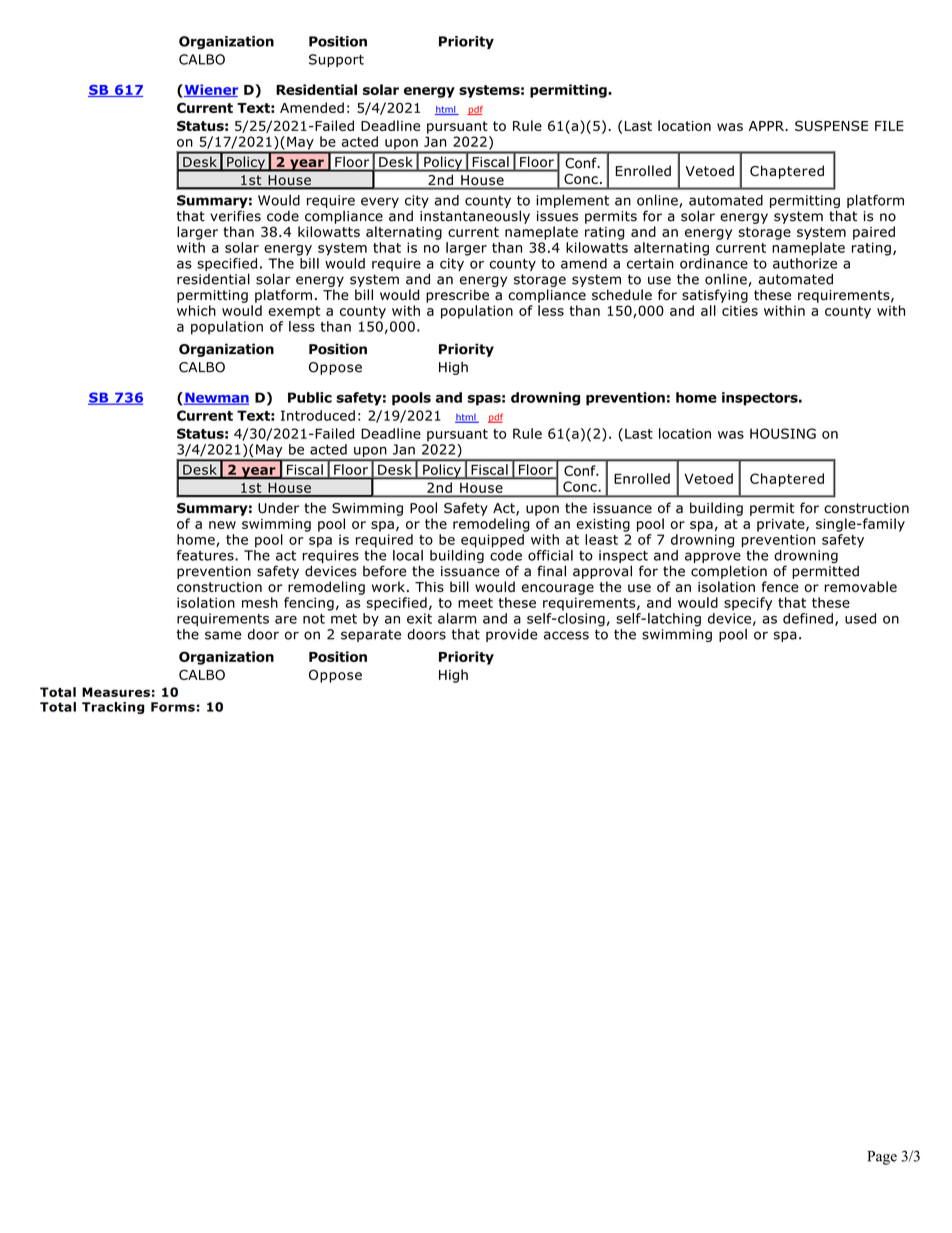 This image has width=952, height=1233. Describe the element at coordinates (216, 398) in the image. I see `Newman` at that location.
